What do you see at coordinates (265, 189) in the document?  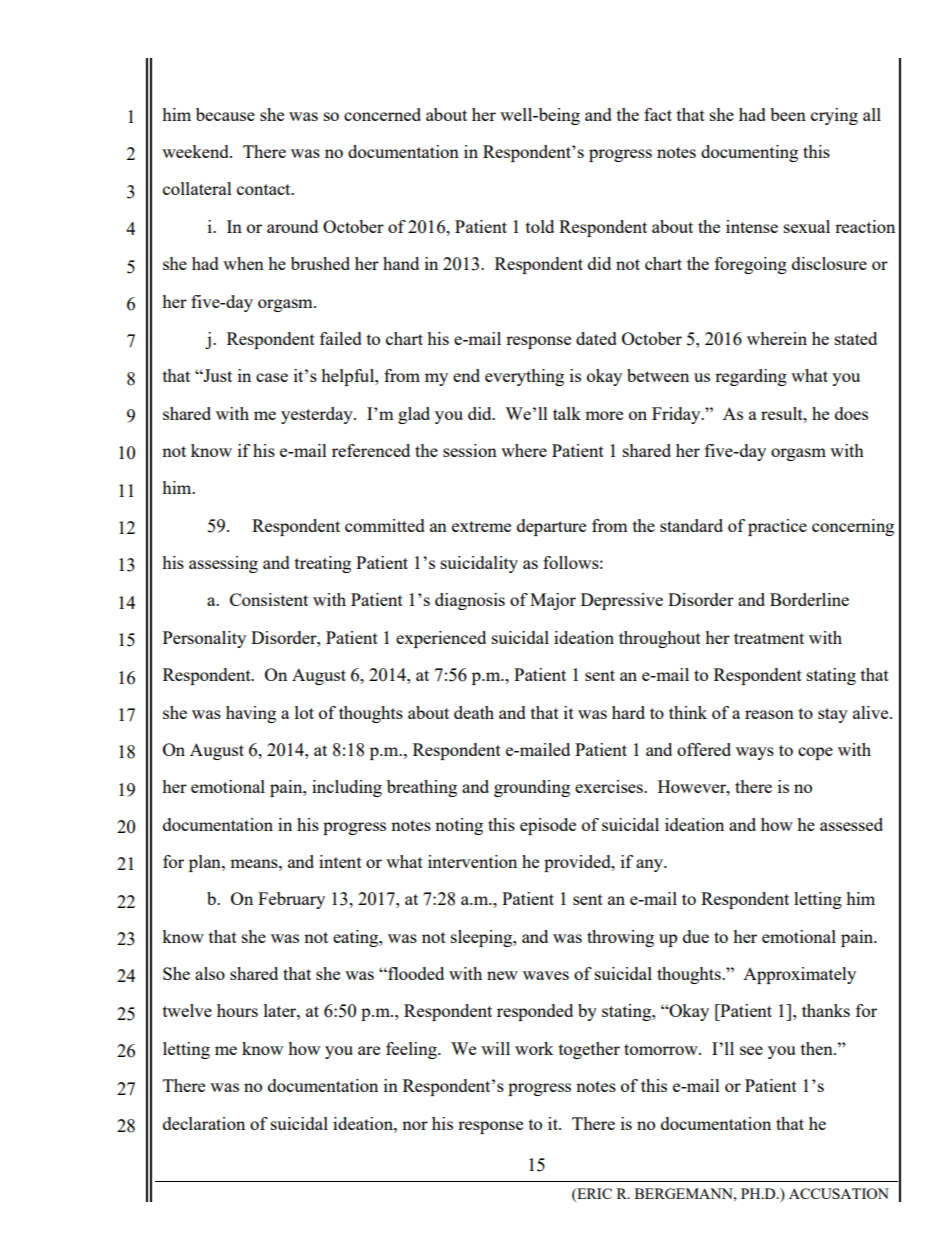 I see `contact` at bounding box center [265, 189].
